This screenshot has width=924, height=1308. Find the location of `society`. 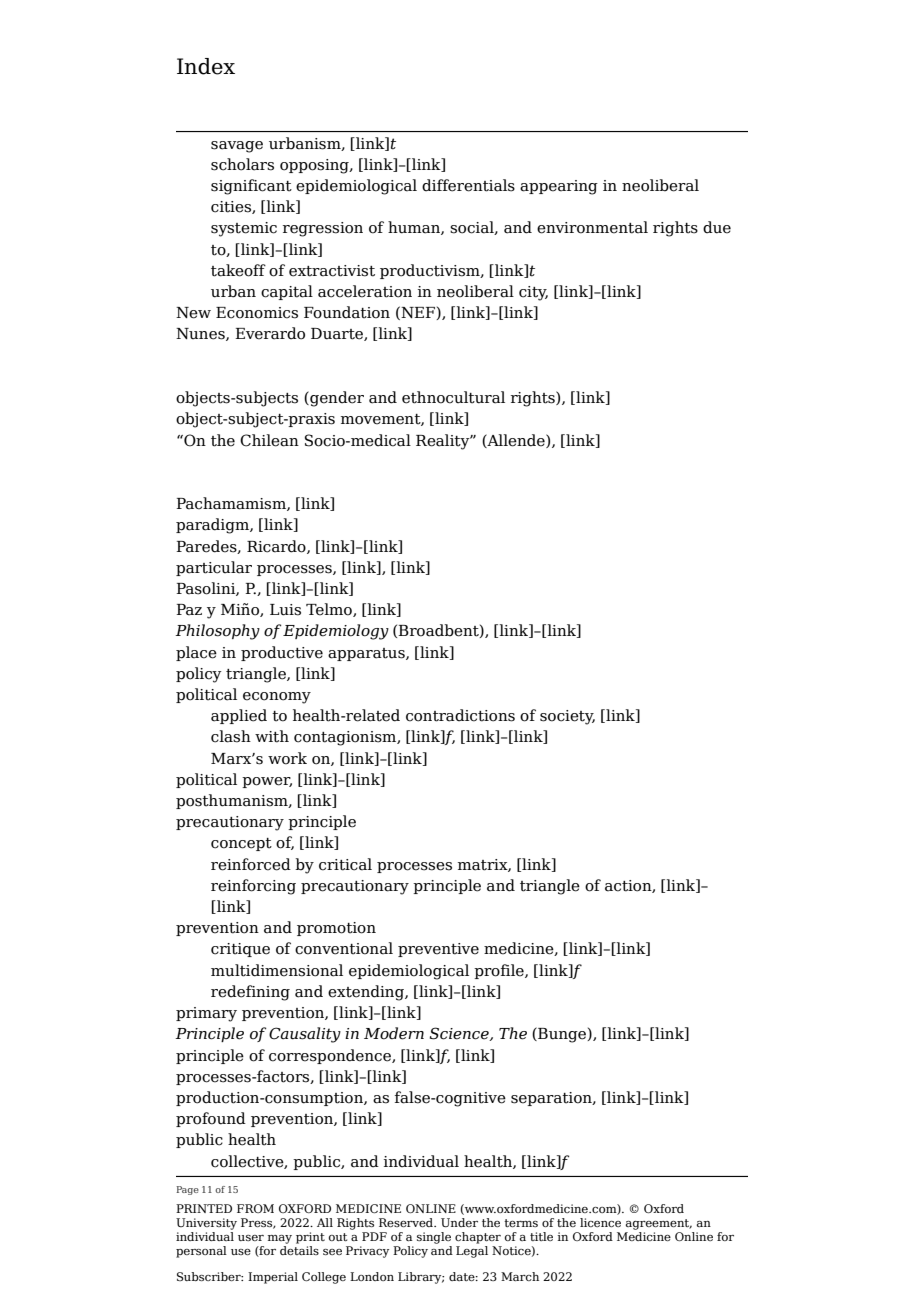

society is located at coordinates (567, 717).
